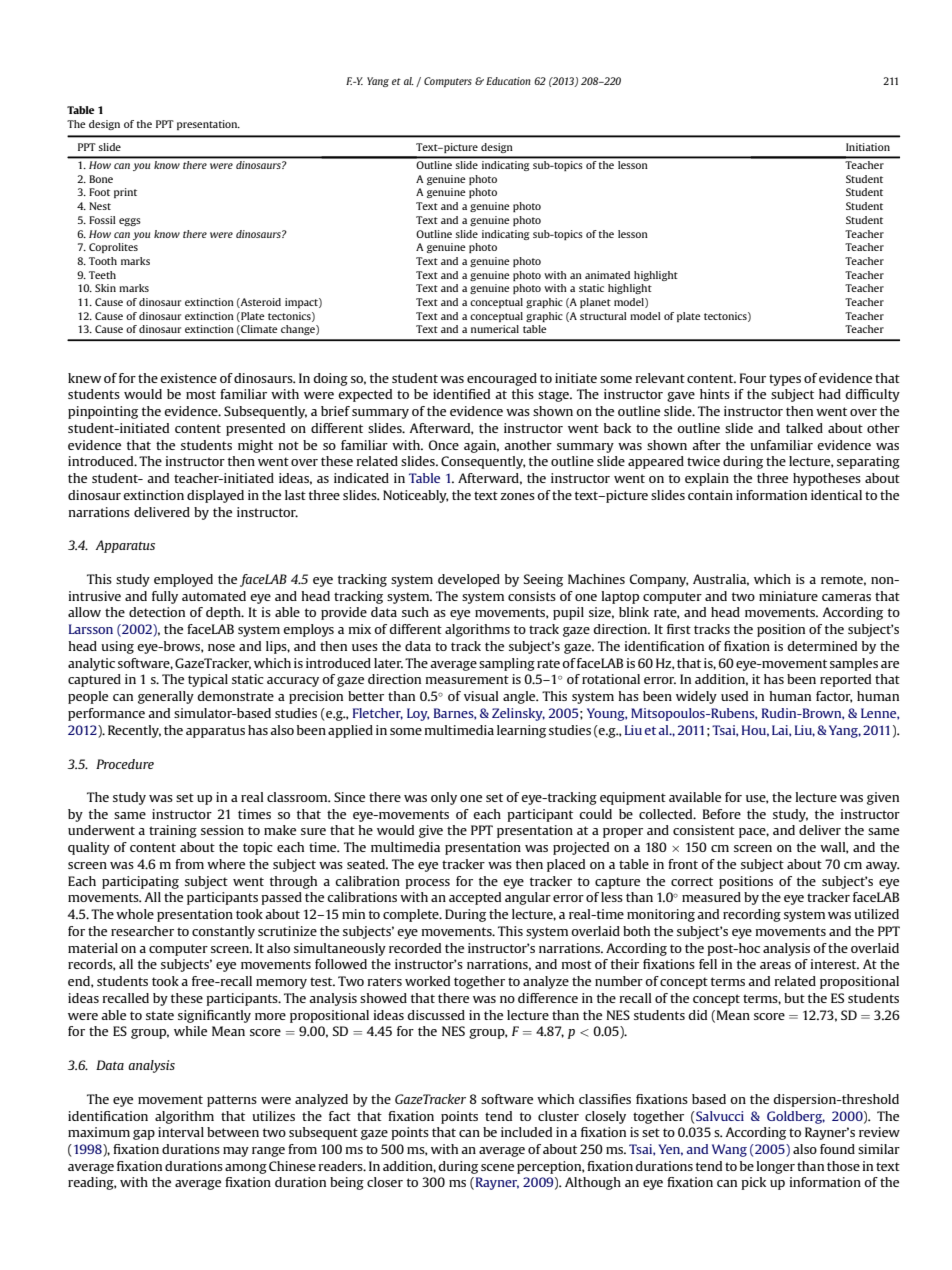  Describe the element at coordinates (785, 380) in the screenshot. I see `types` at that location.
